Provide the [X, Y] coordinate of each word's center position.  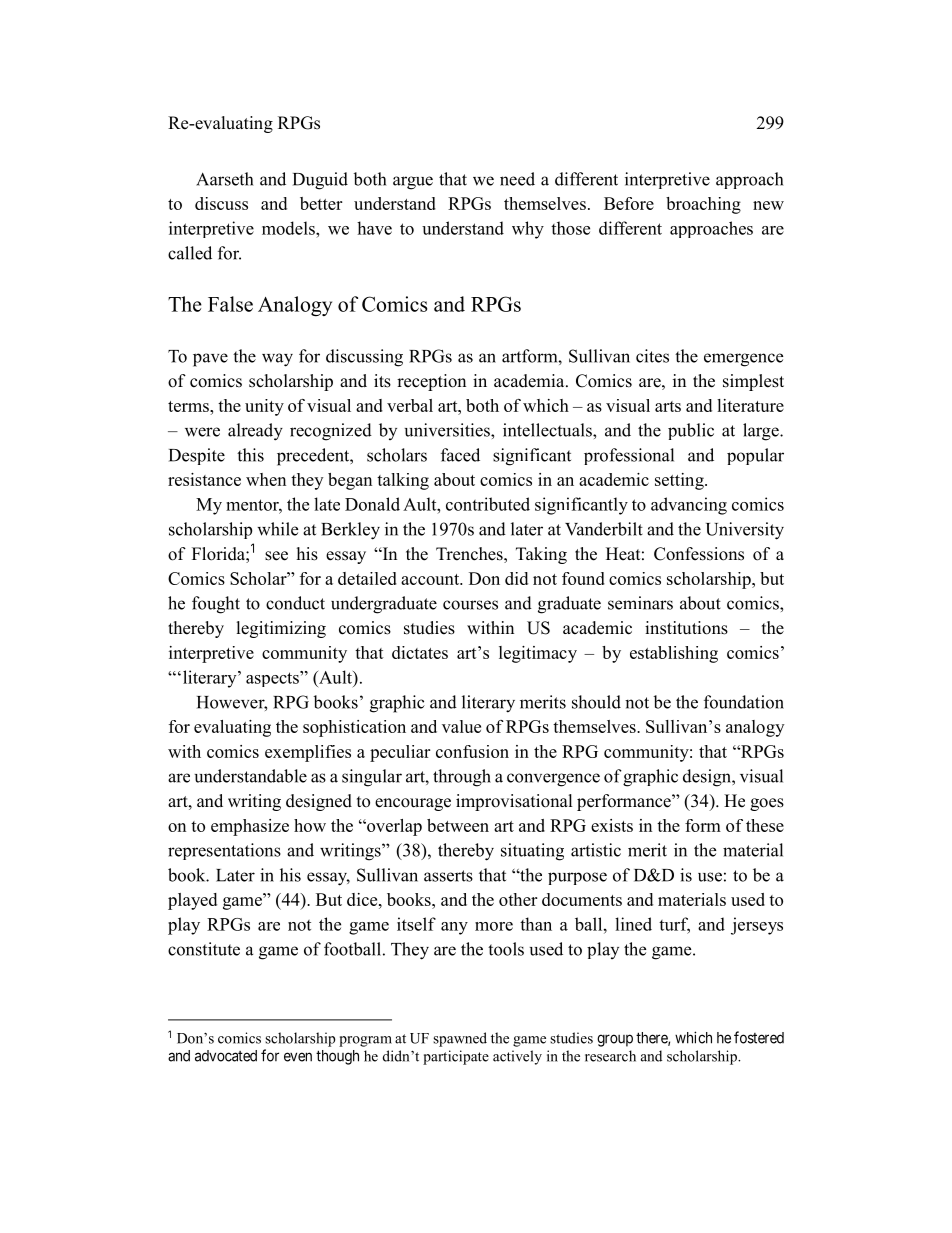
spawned [460, 1039]
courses [470, 605]
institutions [686, 628]
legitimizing [281, 629]
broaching [703, 205]
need [517, 179]
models [289, 228]
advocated [226, 1056]
